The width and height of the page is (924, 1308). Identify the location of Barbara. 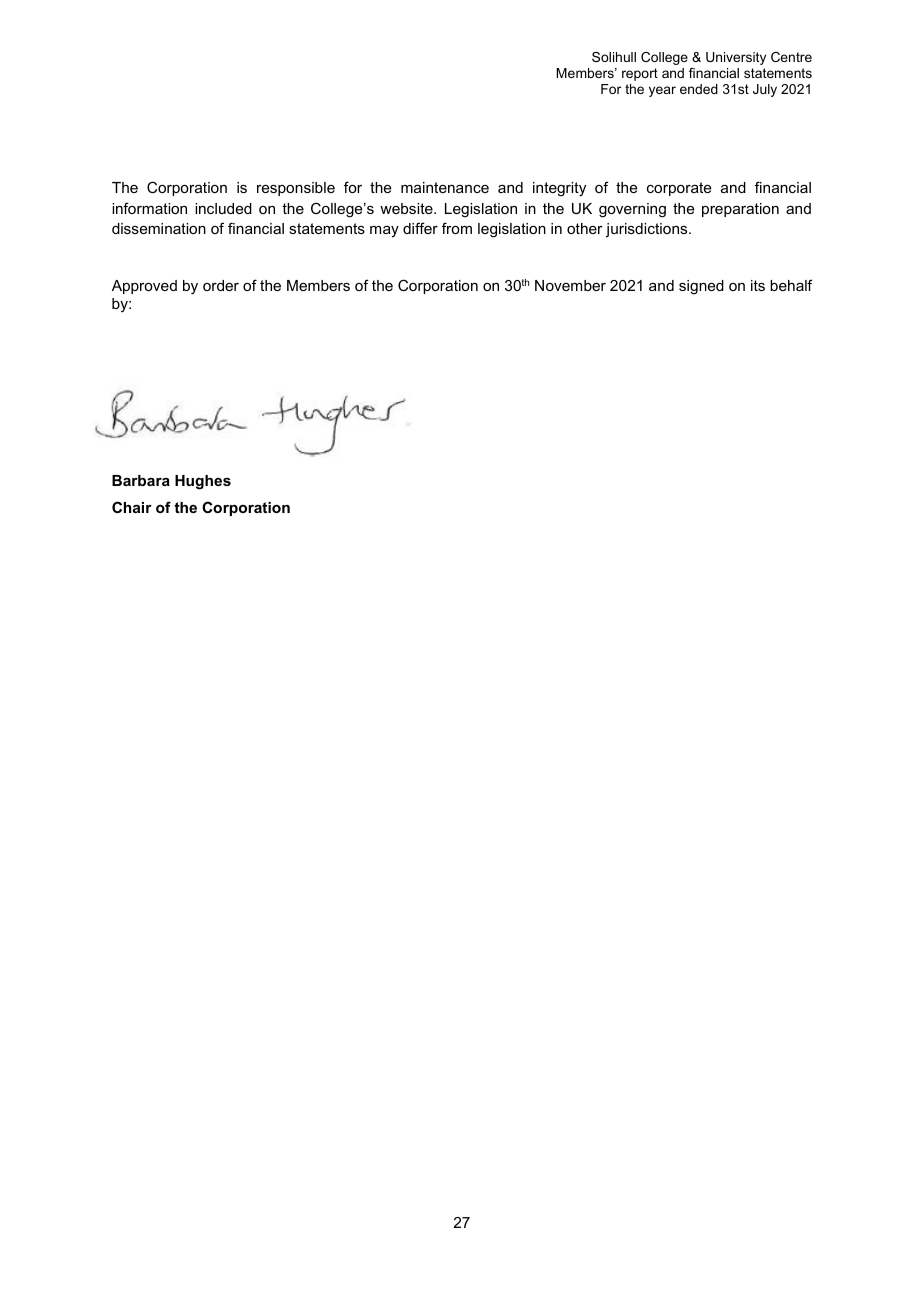
(141, 480).
